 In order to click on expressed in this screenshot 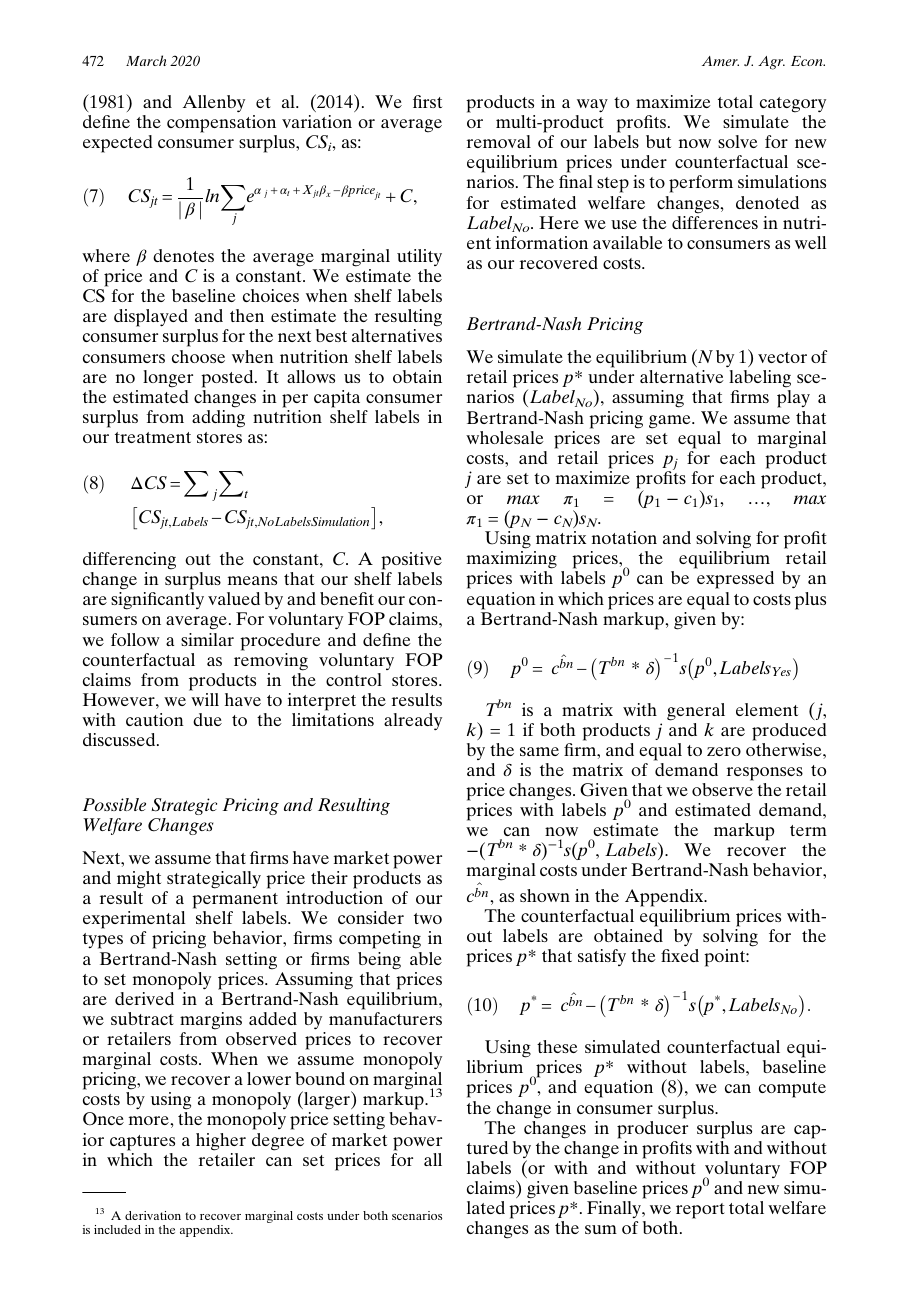, I will do `click(735, 580)`.
